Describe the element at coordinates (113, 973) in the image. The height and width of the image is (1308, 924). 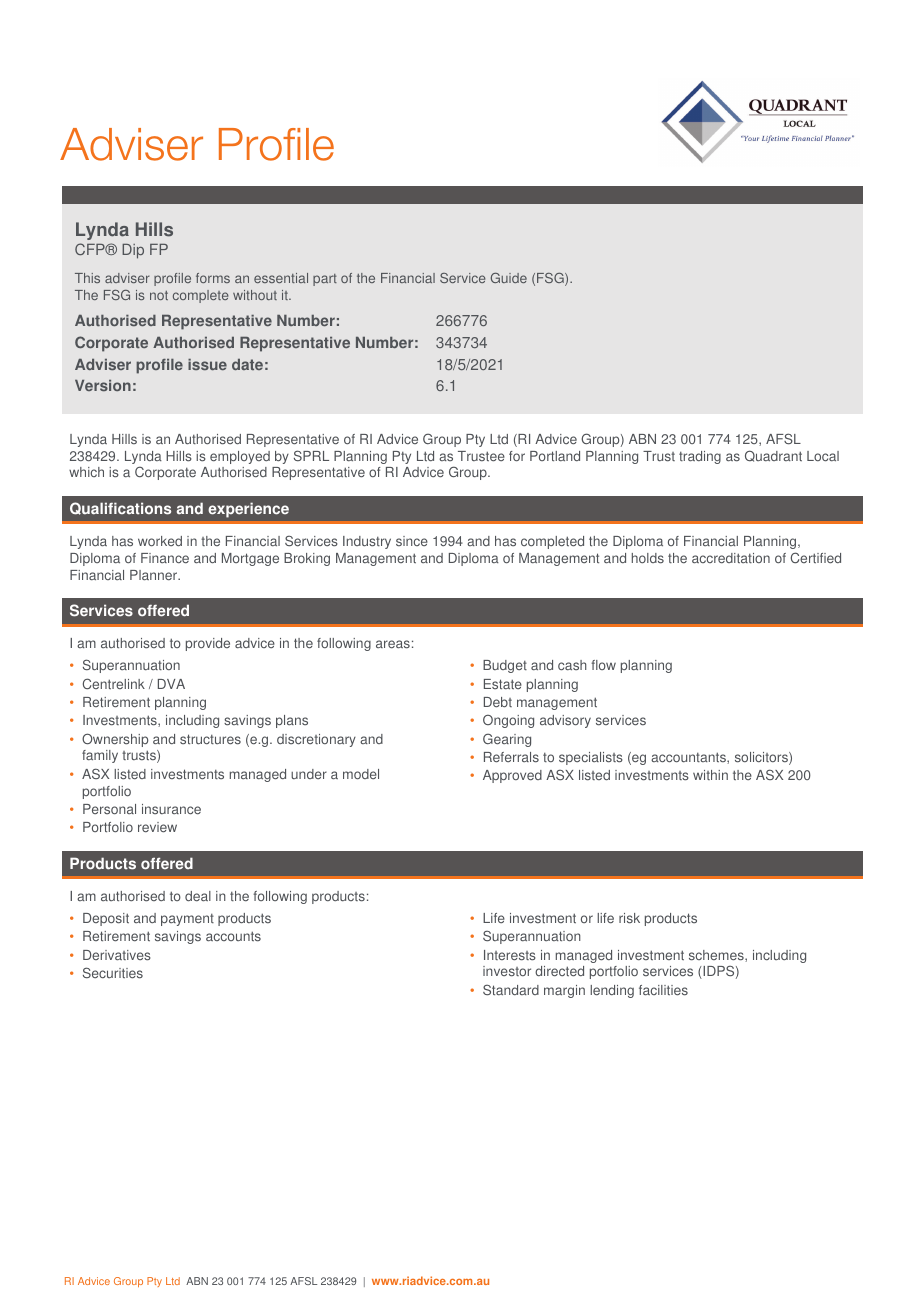
I see `Securities` at that location.
